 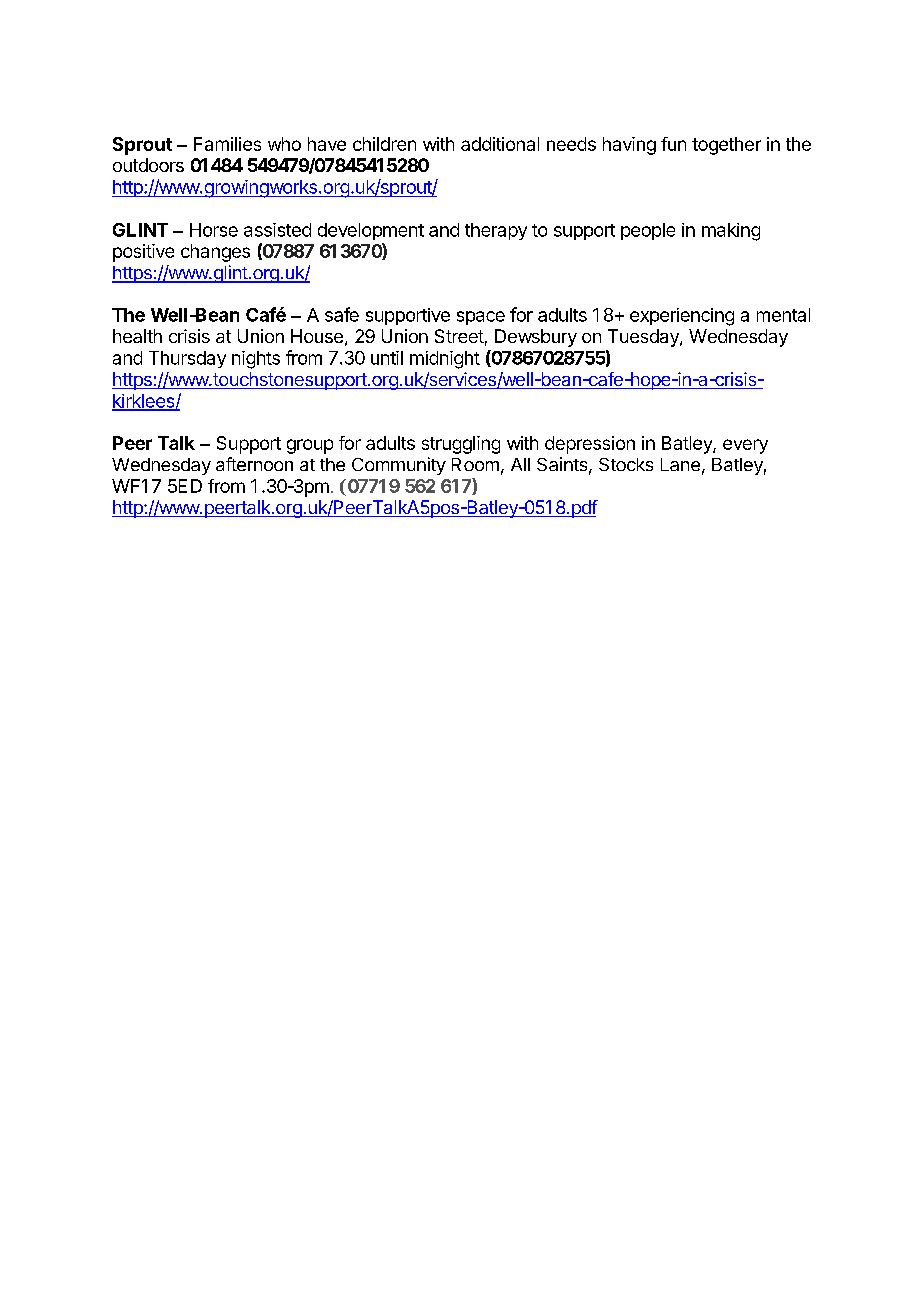 I want to click on changes, so click(x=215, y=253).
